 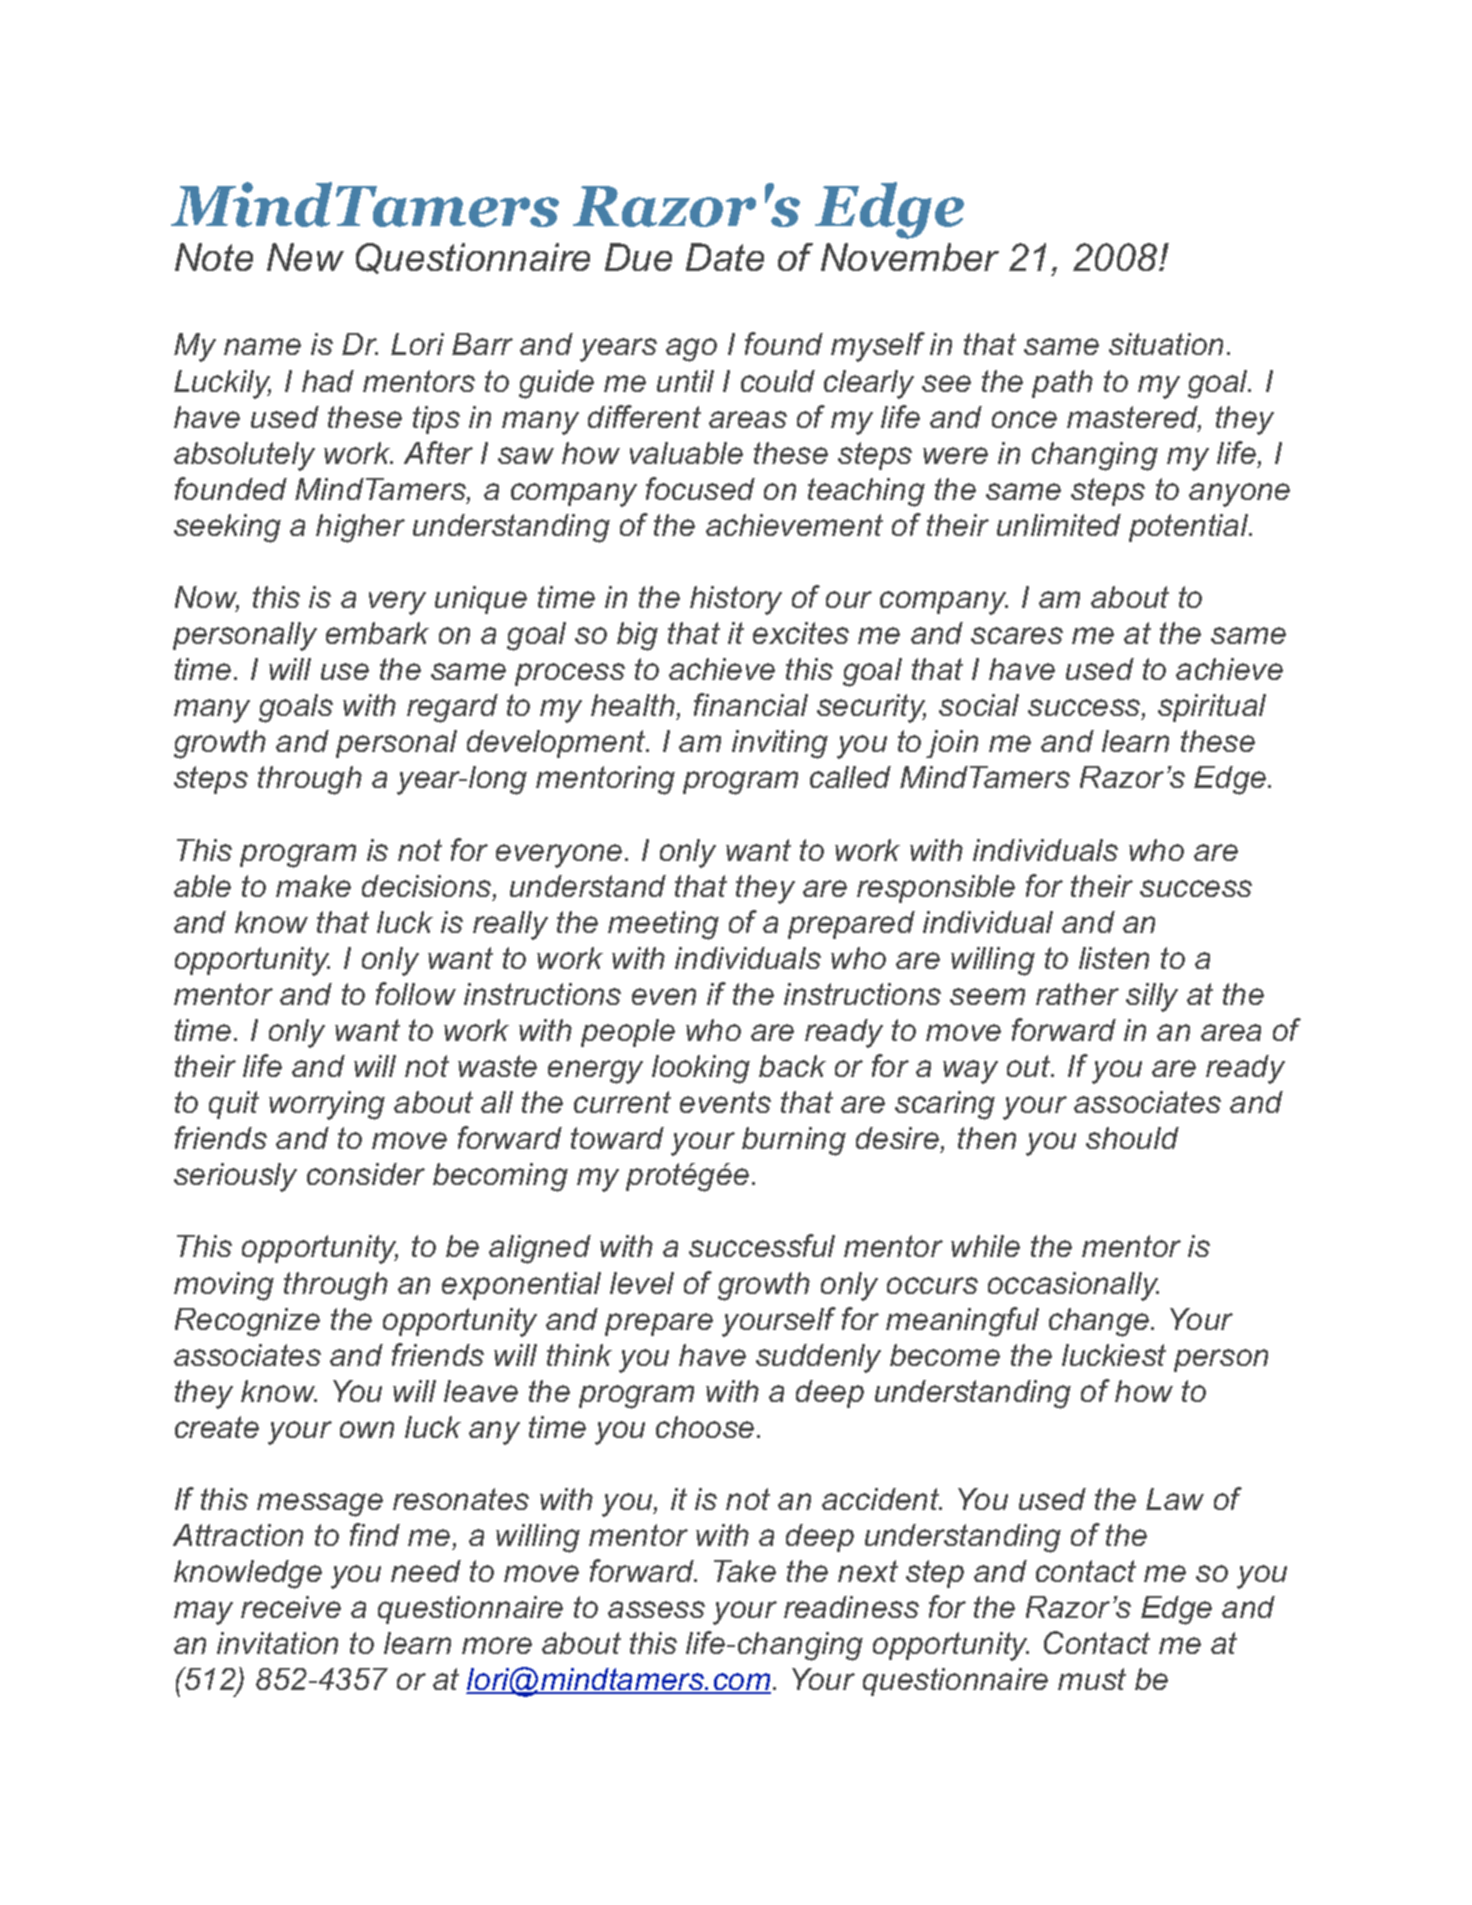 I want to click on burning, so click(x=794, y=1141).
